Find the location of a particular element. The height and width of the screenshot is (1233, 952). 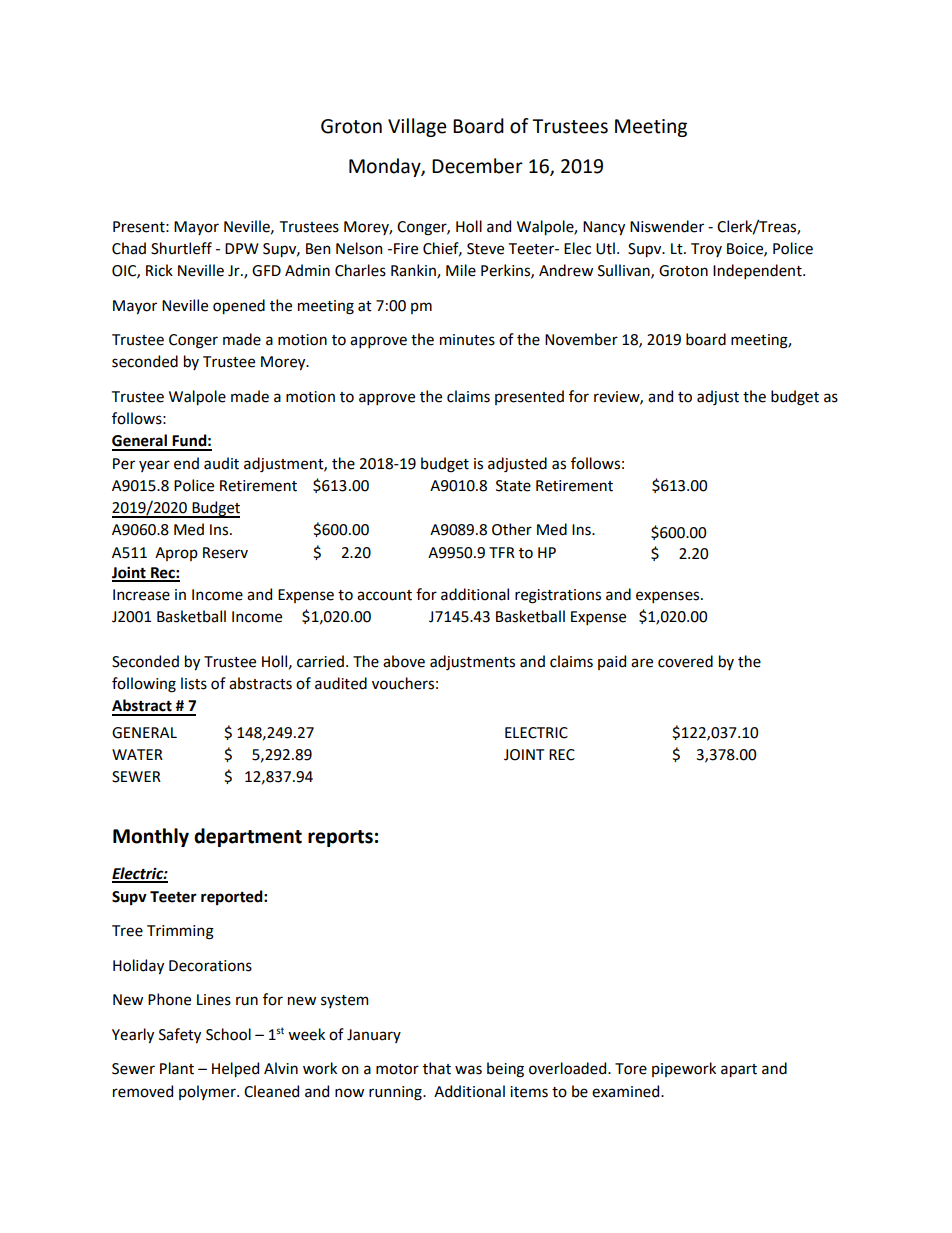

covered is located at coordinates (685, 661).
